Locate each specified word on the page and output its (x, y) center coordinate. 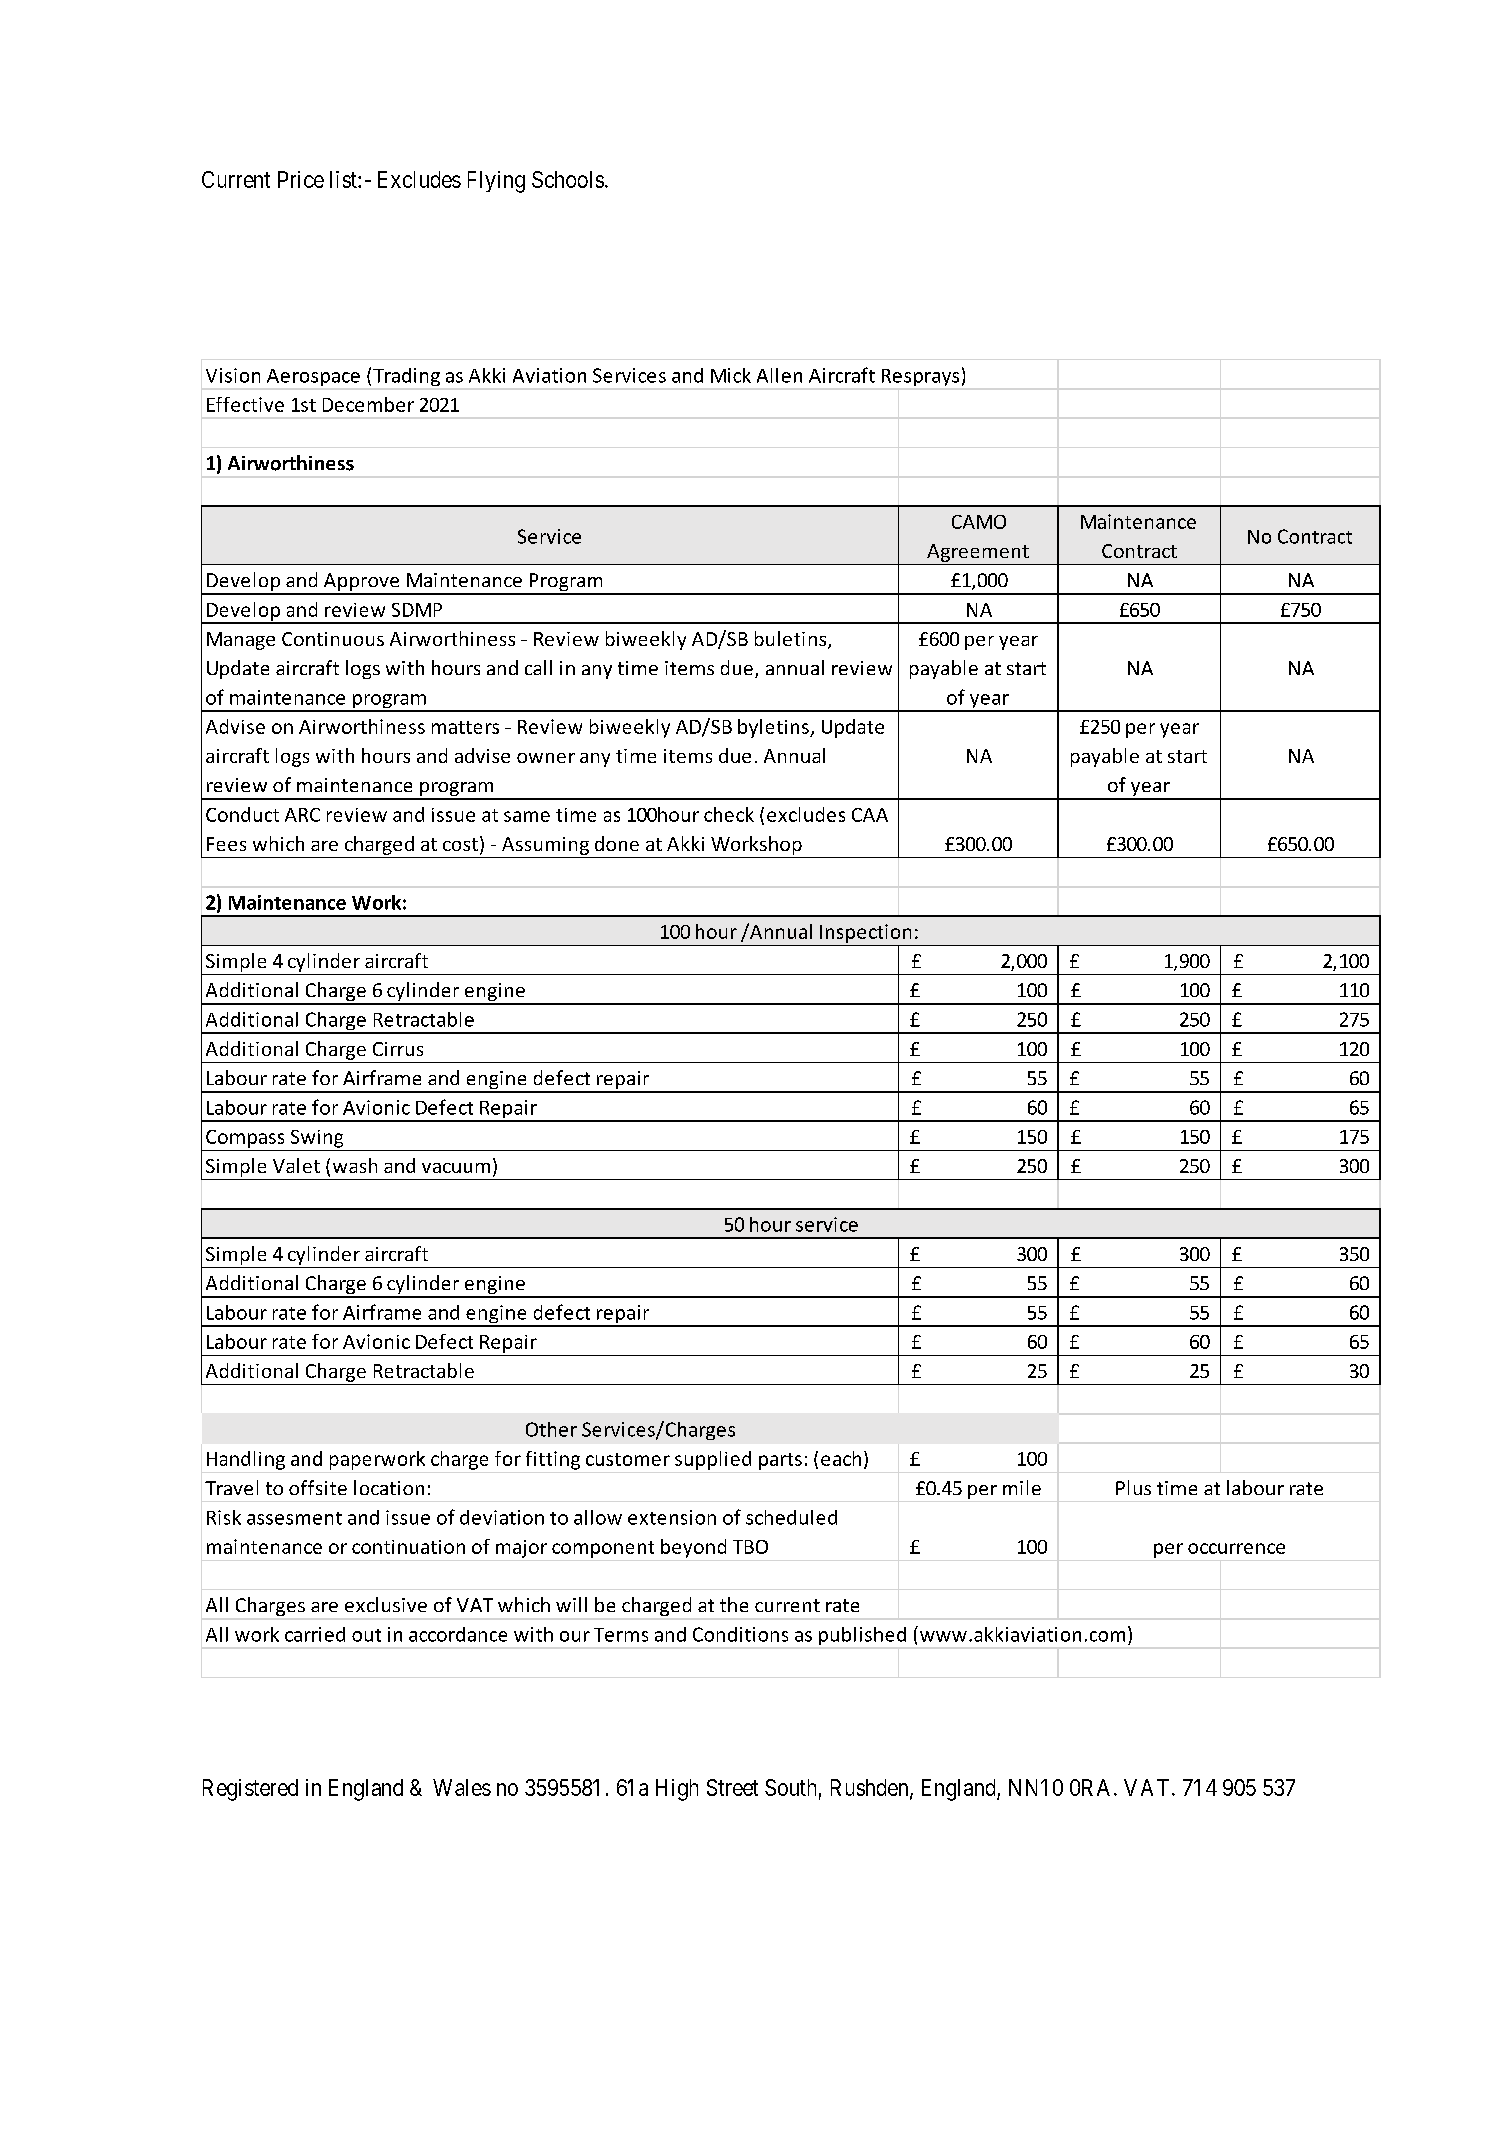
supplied (713, 1460)
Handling (246, 1460)
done (617, 843)
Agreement (978, 553)
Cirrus (398, 1049)
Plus (1133, 1487)
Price (301, 179)
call (538, 667)
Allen (779, 375)
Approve (361, 583)
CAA (870, 815)
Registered (250, 1790)
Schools (568, 179)
